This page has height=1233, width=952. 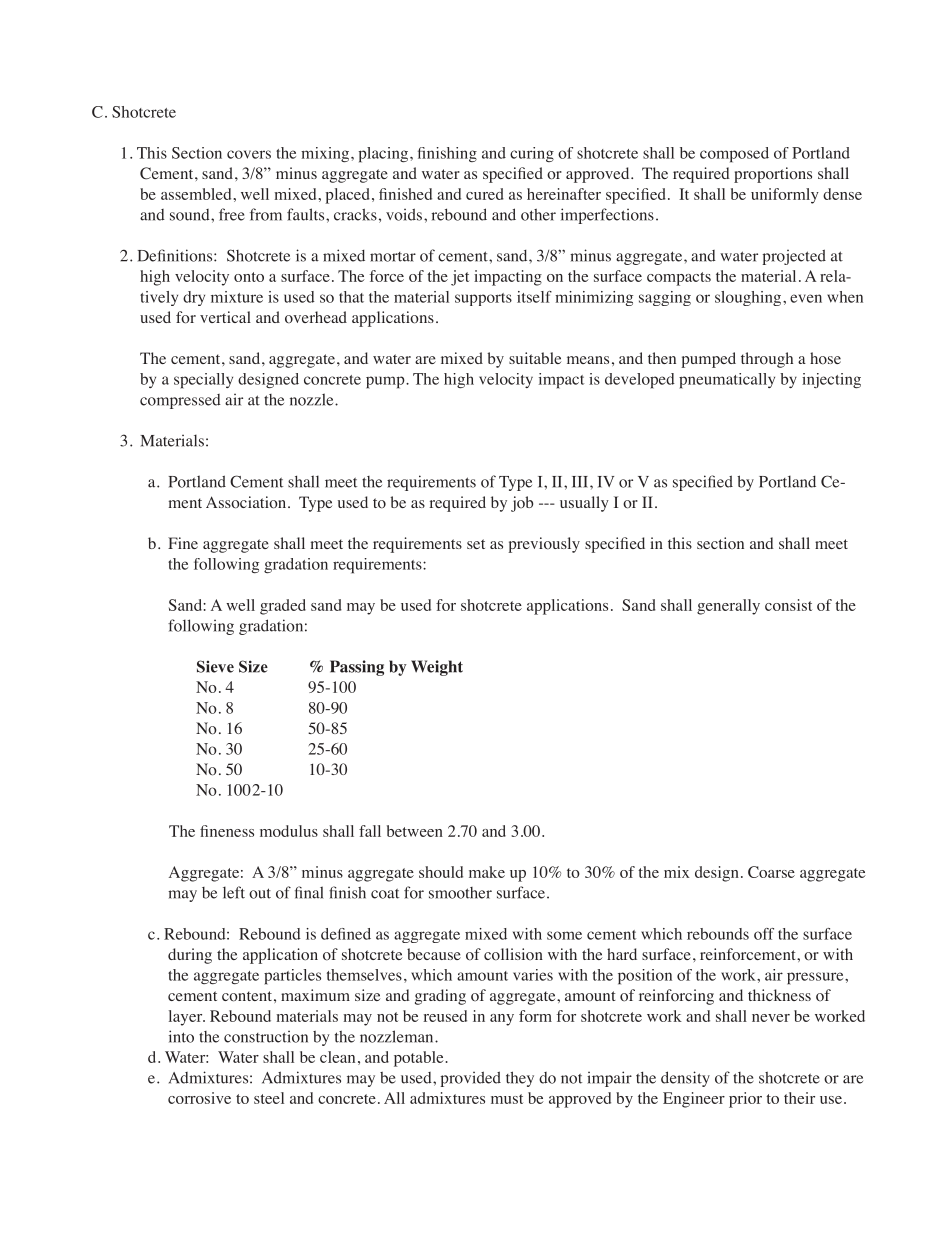 What do you see at coordinates (520, 1079) in the page?
I see `they` at bounding box center [520, 1079].
